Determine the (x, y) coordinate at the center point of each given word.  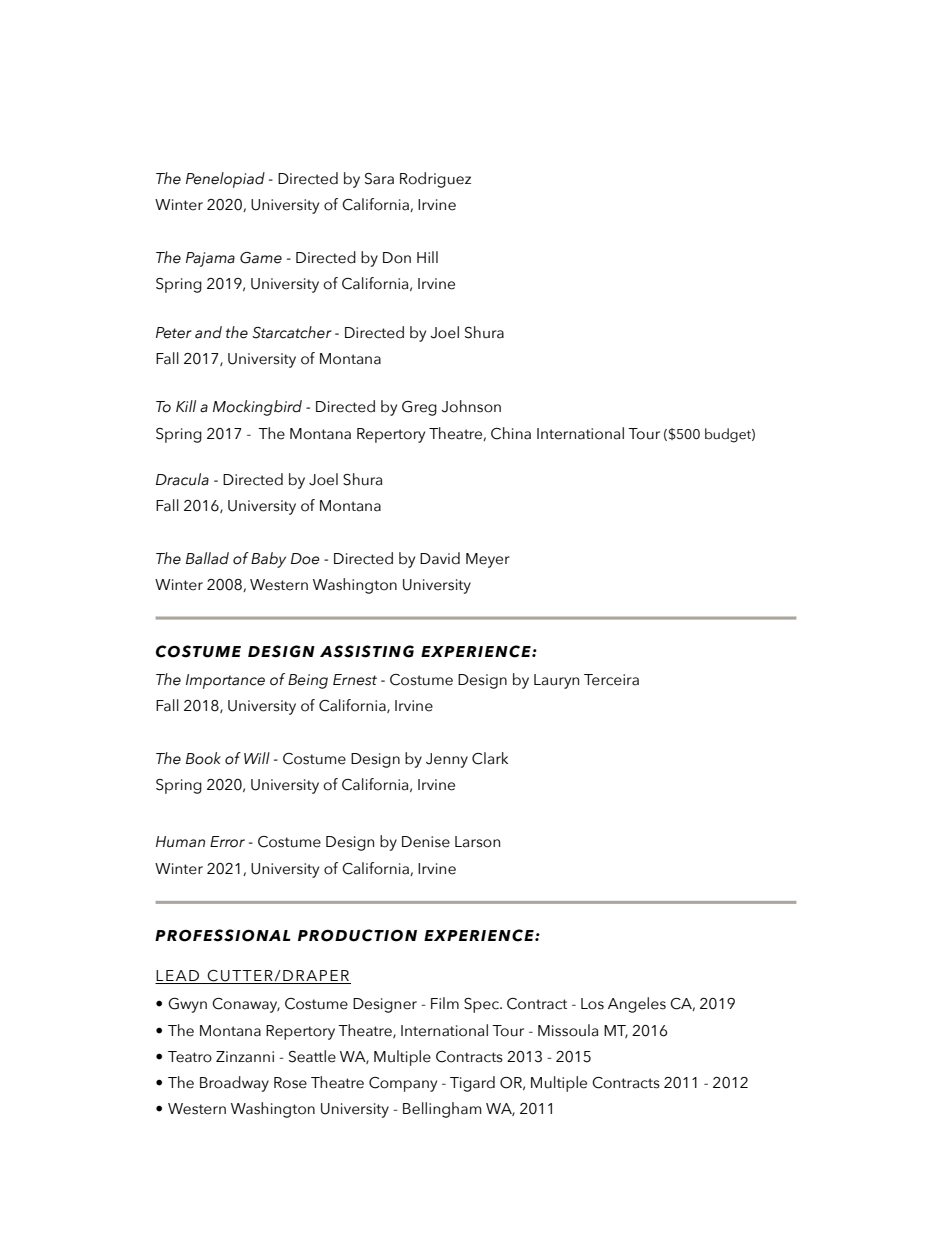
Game (261, 258)
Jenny (447, 760)
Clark (490, 758)
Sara (379, 179)
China (511, 433)
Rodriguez (435, 180)
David (440, 558)
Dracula (182, 479)
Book (203, 758)
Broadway (234, 1084)
